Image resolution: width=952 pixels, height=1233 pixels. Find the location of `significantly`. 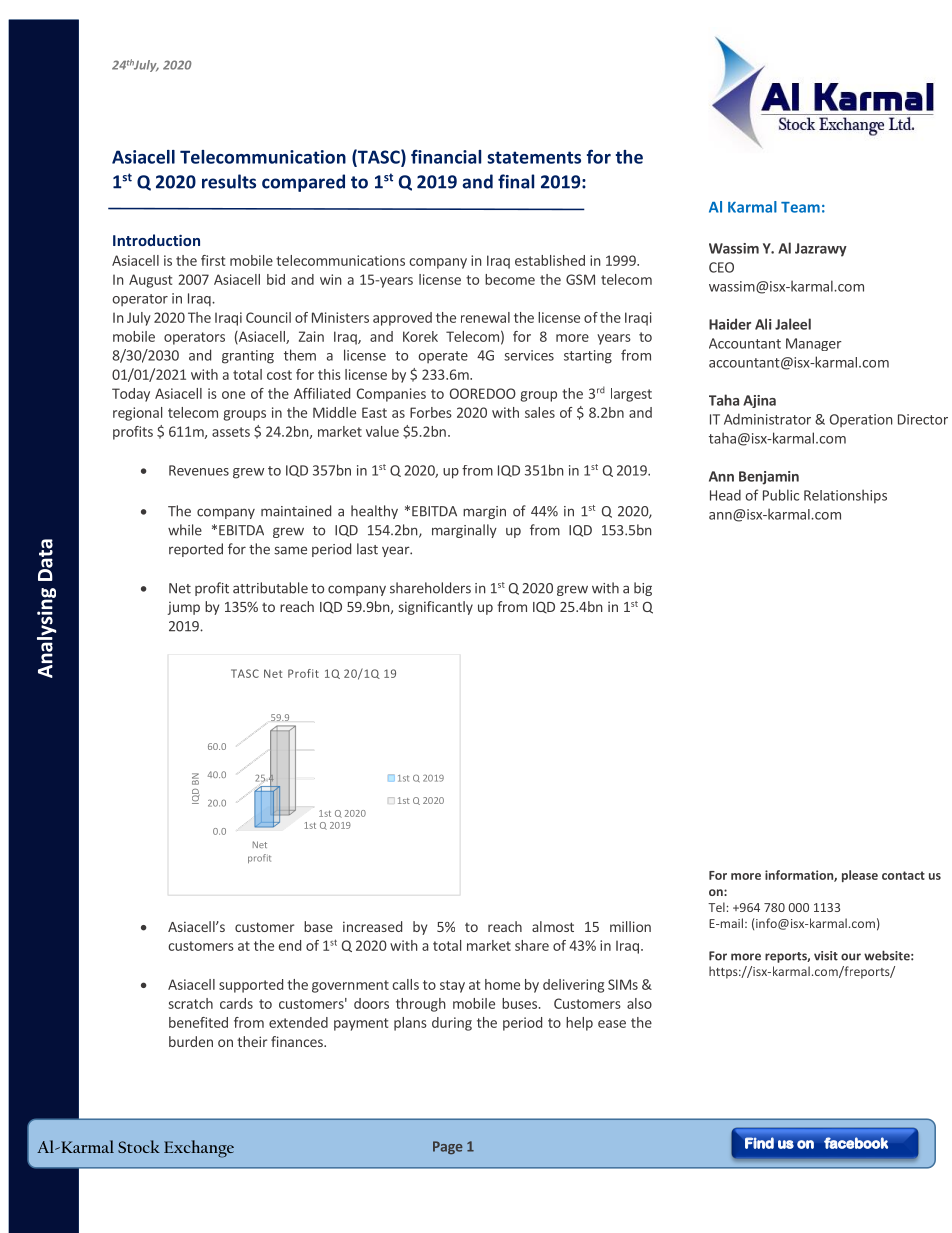

significantly is located at coordinates (436, 608).
